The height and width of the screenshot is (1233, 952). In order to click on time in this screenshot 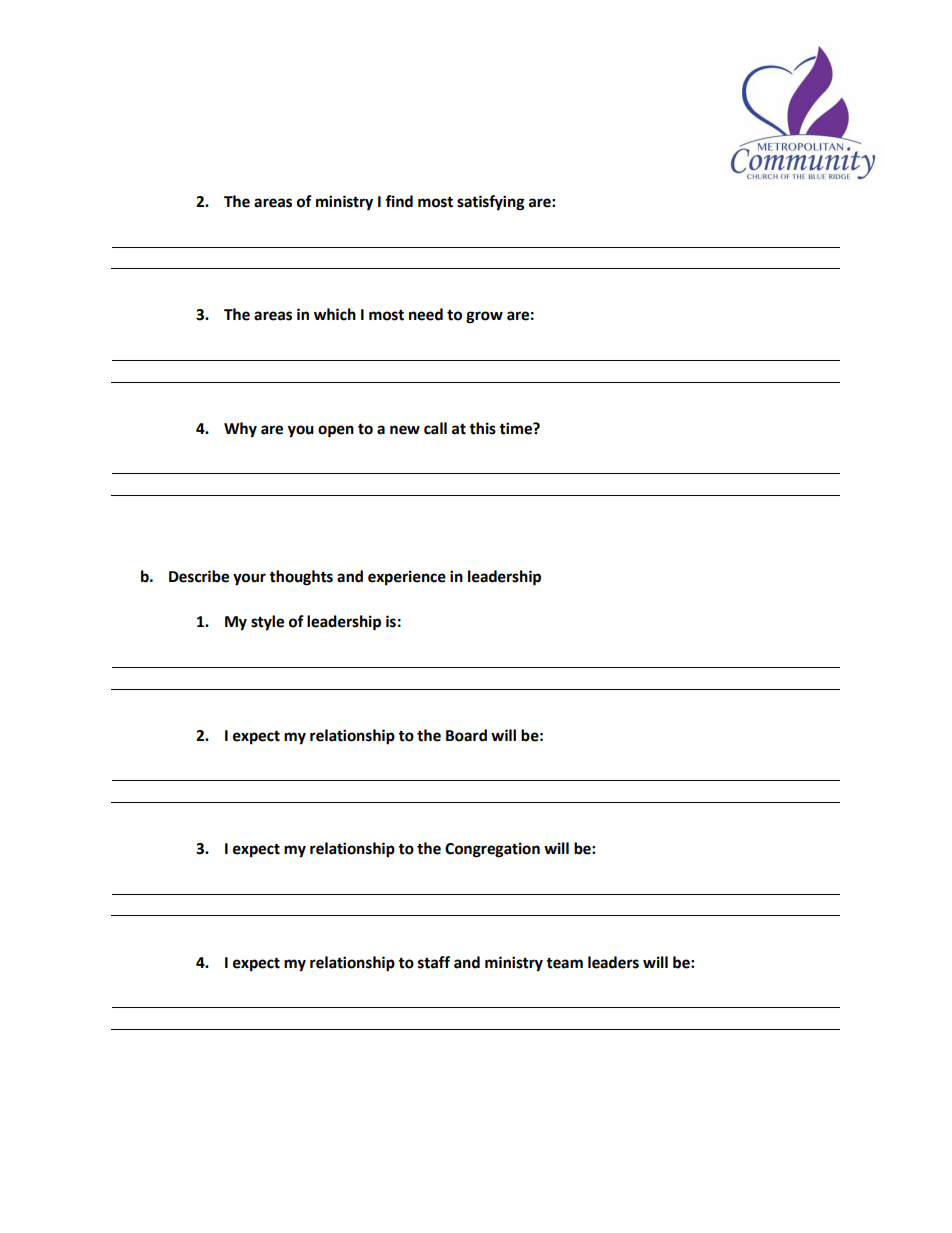, I will do `click(516, 428)`.
